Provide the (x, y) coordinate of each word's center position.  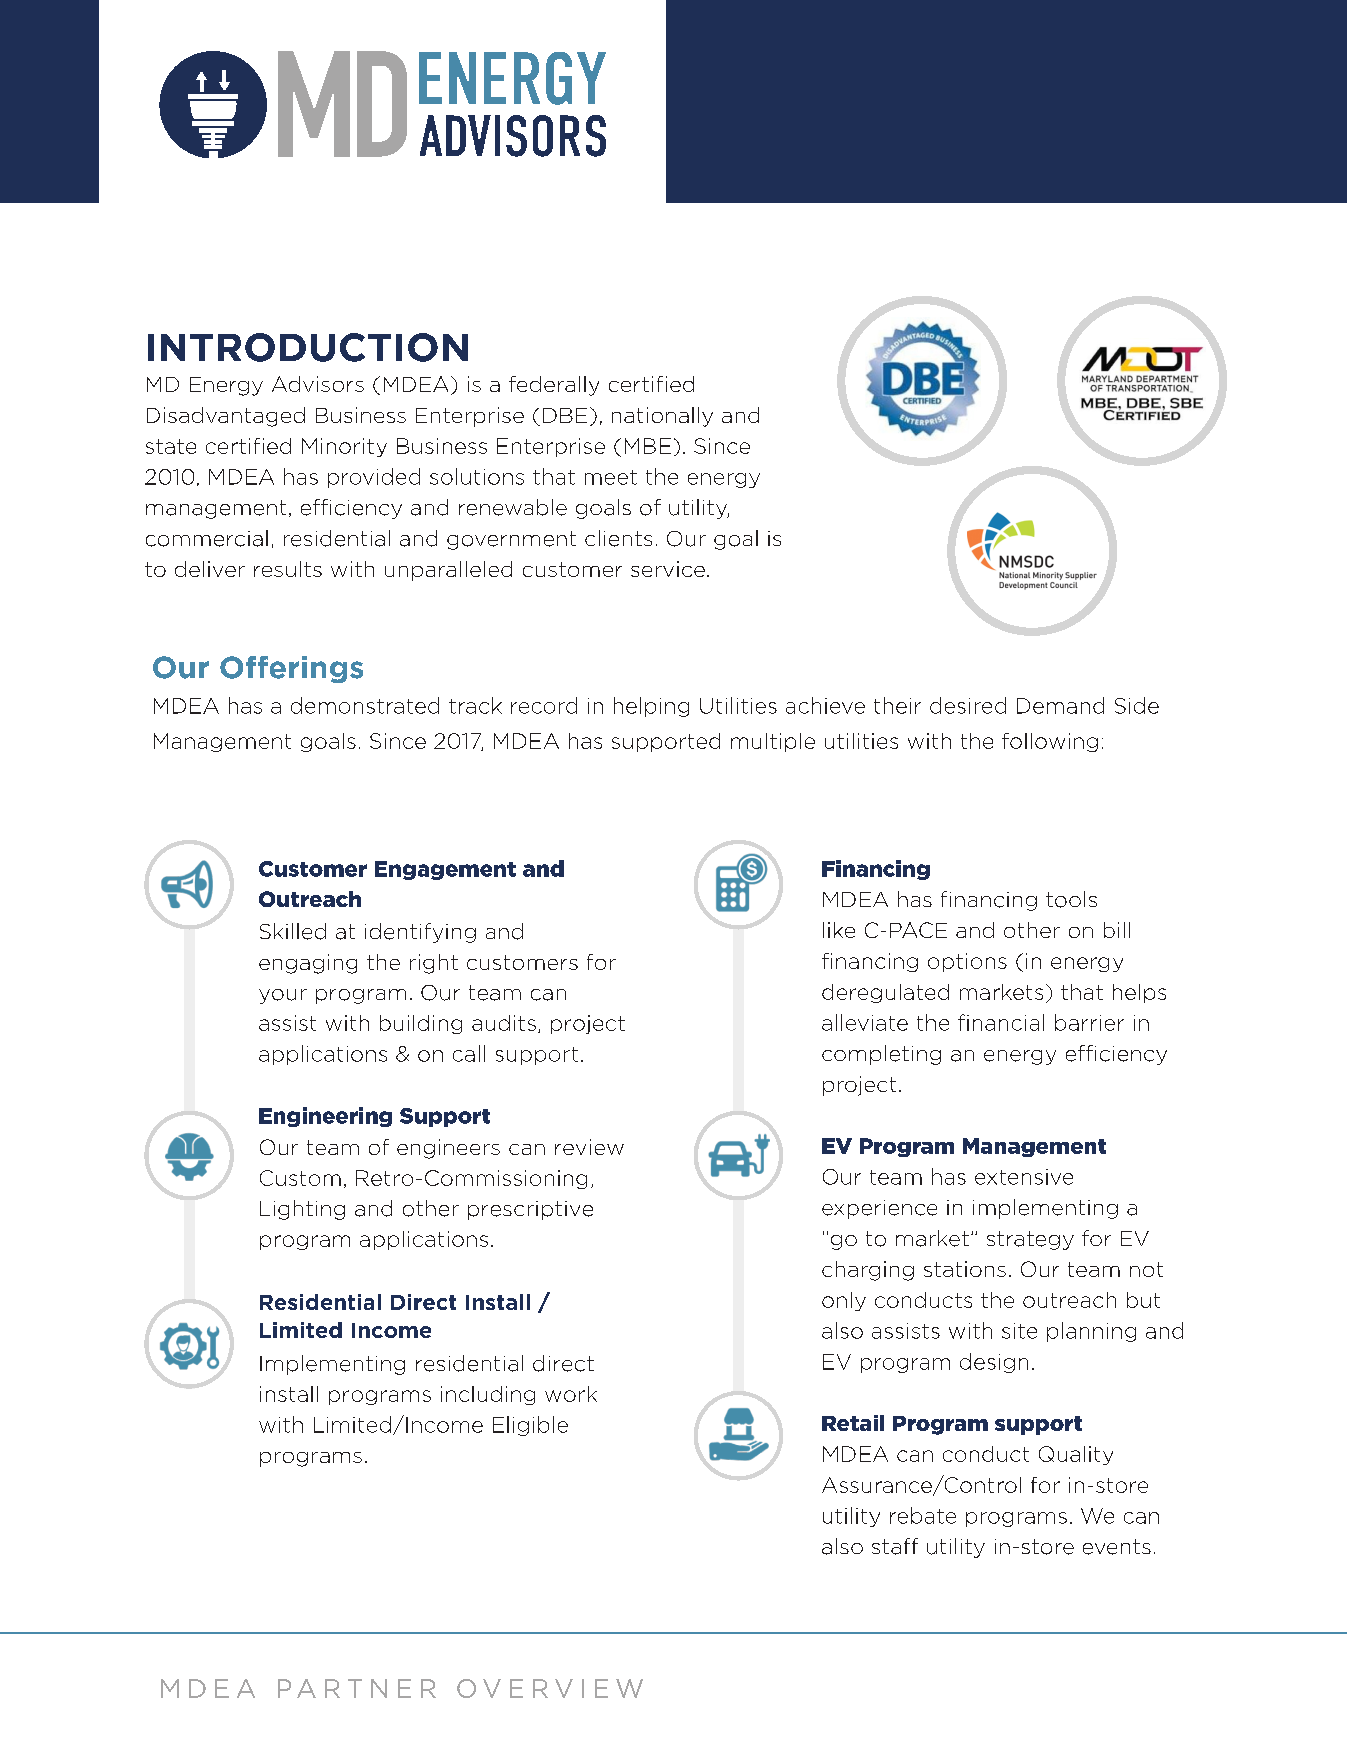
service (668, 569)
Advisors (318, 384)
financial (1001, 1022)
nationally (662, 417)
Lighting (302, 1210)
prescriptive (530, 1210)
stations (965, 1269)
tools (1071, 899)
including (488, 1395)
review (589, 1147)
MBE (648, 446)
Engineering (325, 1117)
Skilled (293, 931)
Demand (1060, 705)
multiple (773, 742)
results (288, 569)
